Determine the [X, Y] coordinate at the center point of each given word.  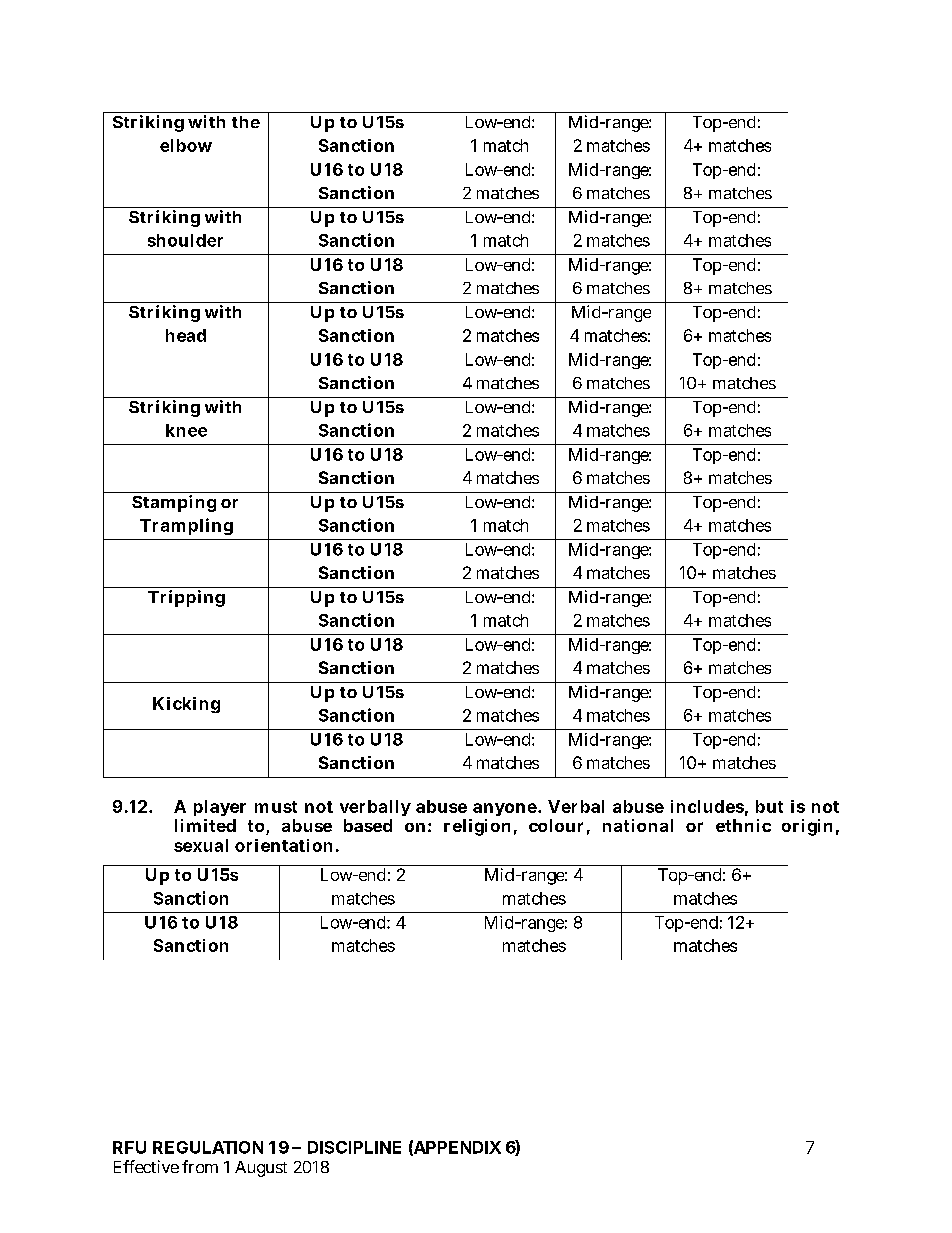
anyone [504, 811]
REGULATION [208, 1147]
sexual [201, 845]
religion [477, 827]
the [246, 122]
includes [707, 806]
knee [186, 430]
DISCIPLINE [354, 1147]
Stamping [174, 503]
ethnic [743, 825]
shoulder [185, 240]
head [186, 335]
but [769, 806]
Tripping [186, 598]
